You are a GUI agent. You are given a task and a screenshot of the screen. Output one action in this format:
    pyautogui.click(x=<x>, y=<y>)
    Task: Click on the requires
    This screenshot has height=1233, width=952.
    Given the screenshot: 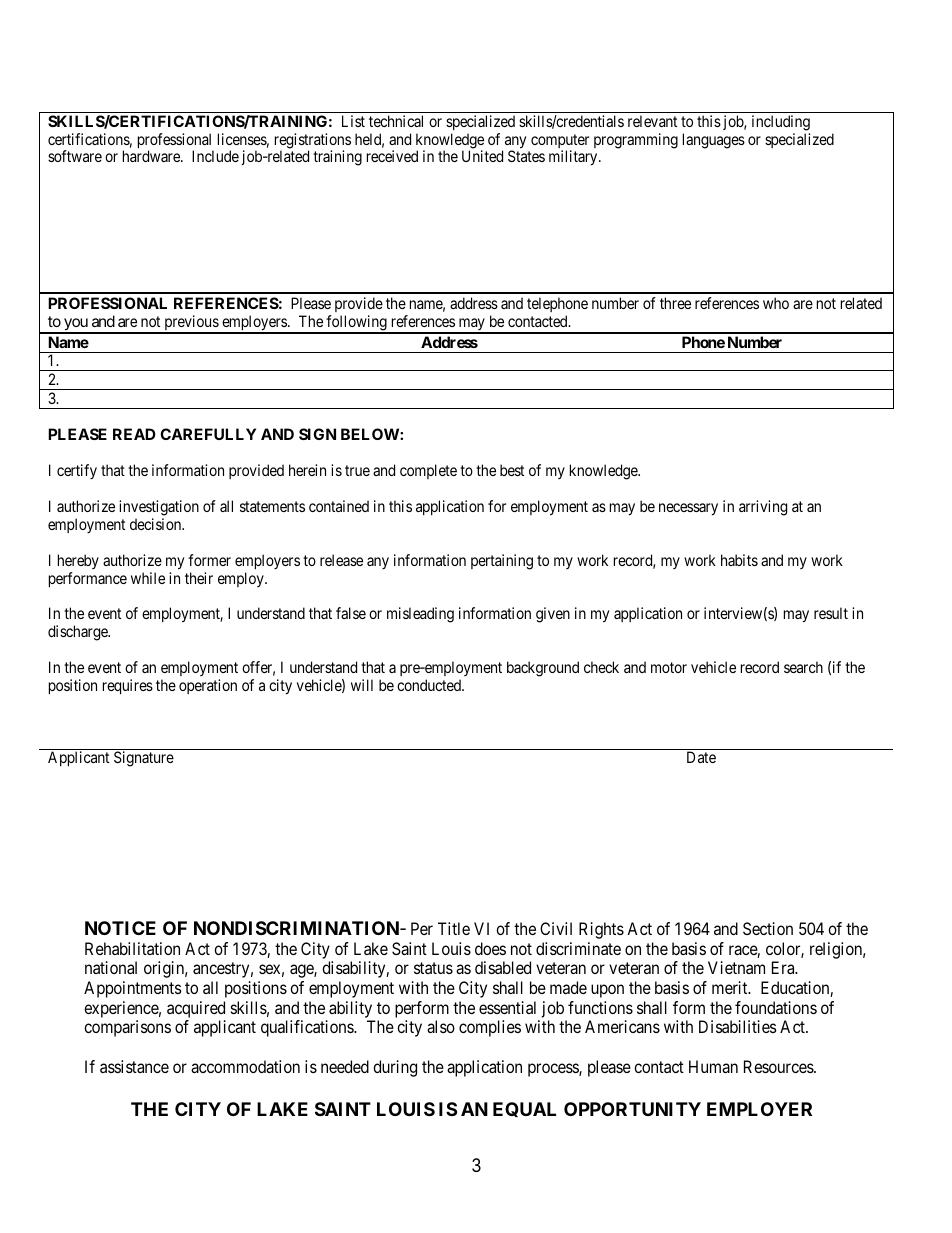 What is the action you would take?
    pyautogui.click(x=128, y=686)
